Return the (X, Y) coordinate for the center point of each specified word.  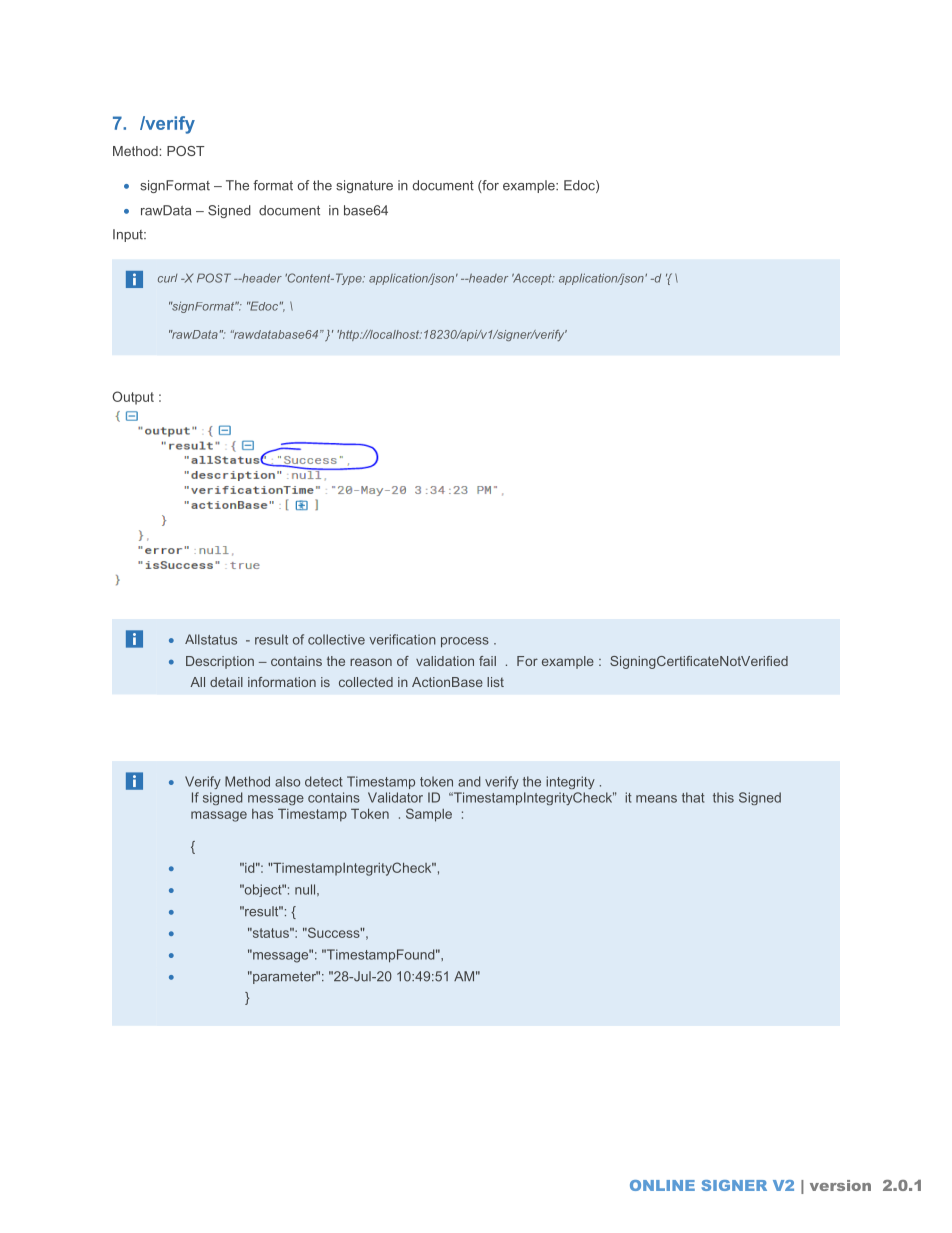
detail (226, 682)
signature (364, 186)
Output (133, 398)
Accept (533, 279)
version (840, 1185)
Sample (429, 815)
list (495, 682)
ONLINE (662, 1185)
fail (487, 661)
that (693, 797)
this (723, 797)
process (465, 642)
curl (168, 278)
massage (219, 816)
